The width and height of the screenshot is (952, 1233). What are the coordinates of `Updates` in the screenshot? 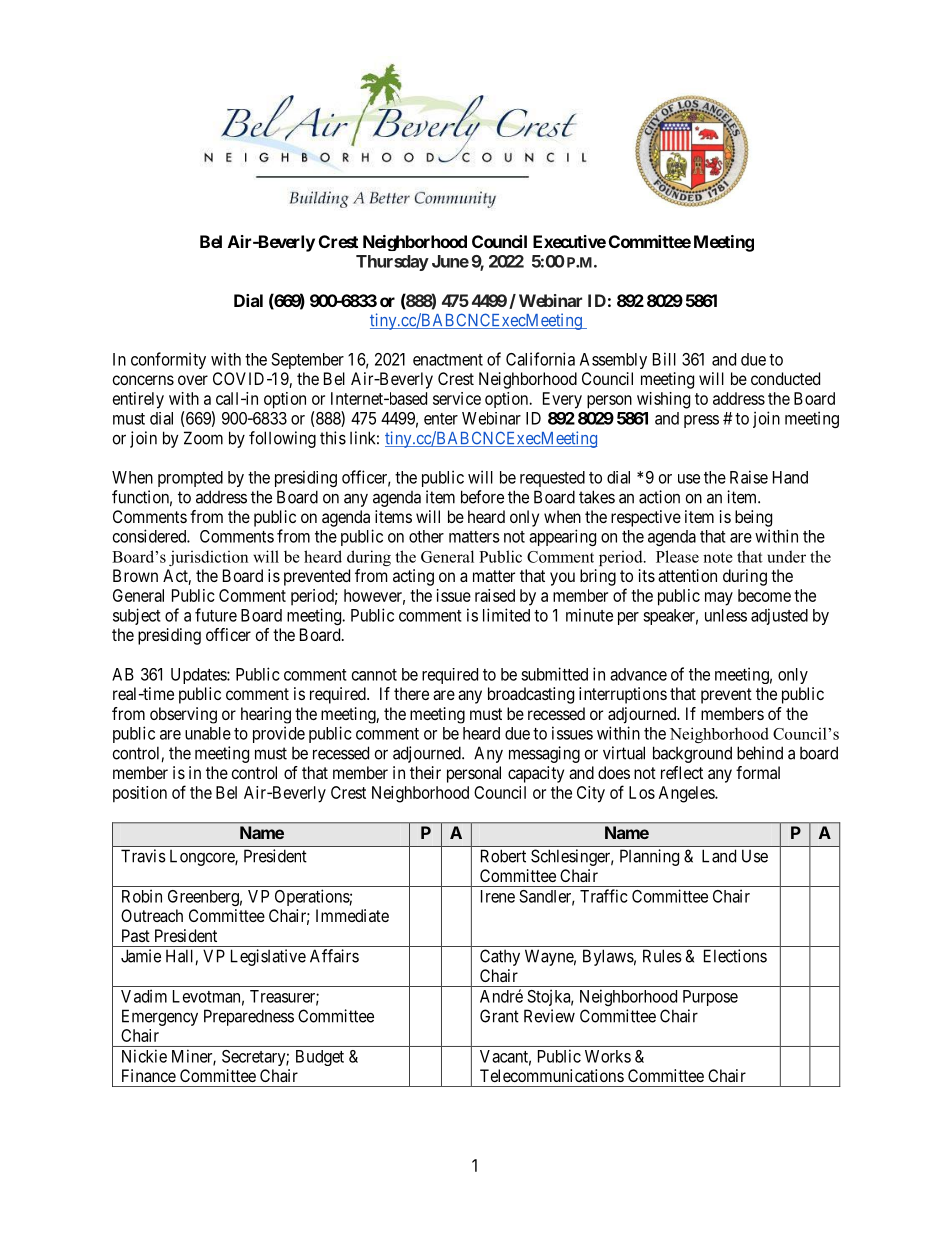 It's located at (199, 676).
